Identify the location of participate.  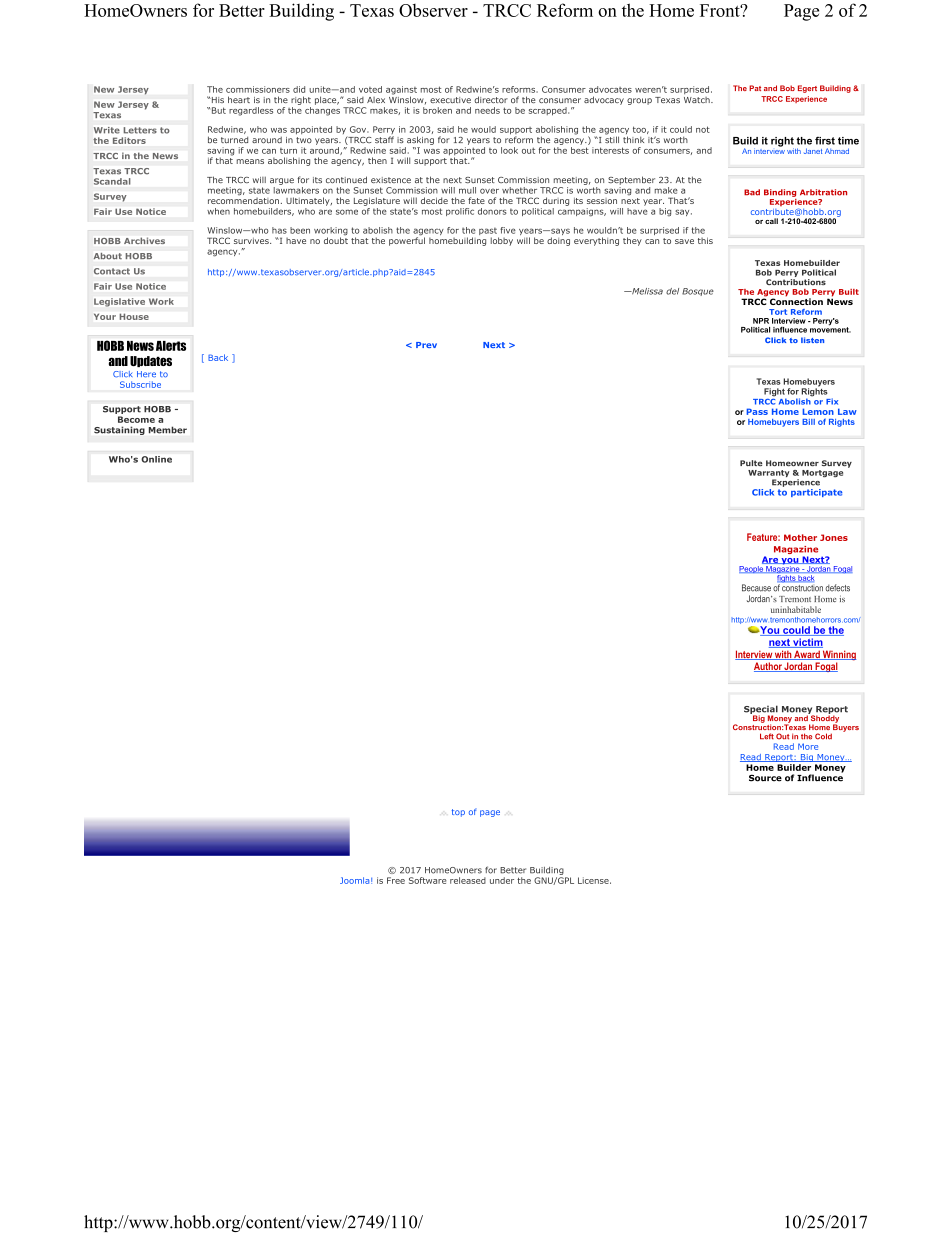
(816, 493).
